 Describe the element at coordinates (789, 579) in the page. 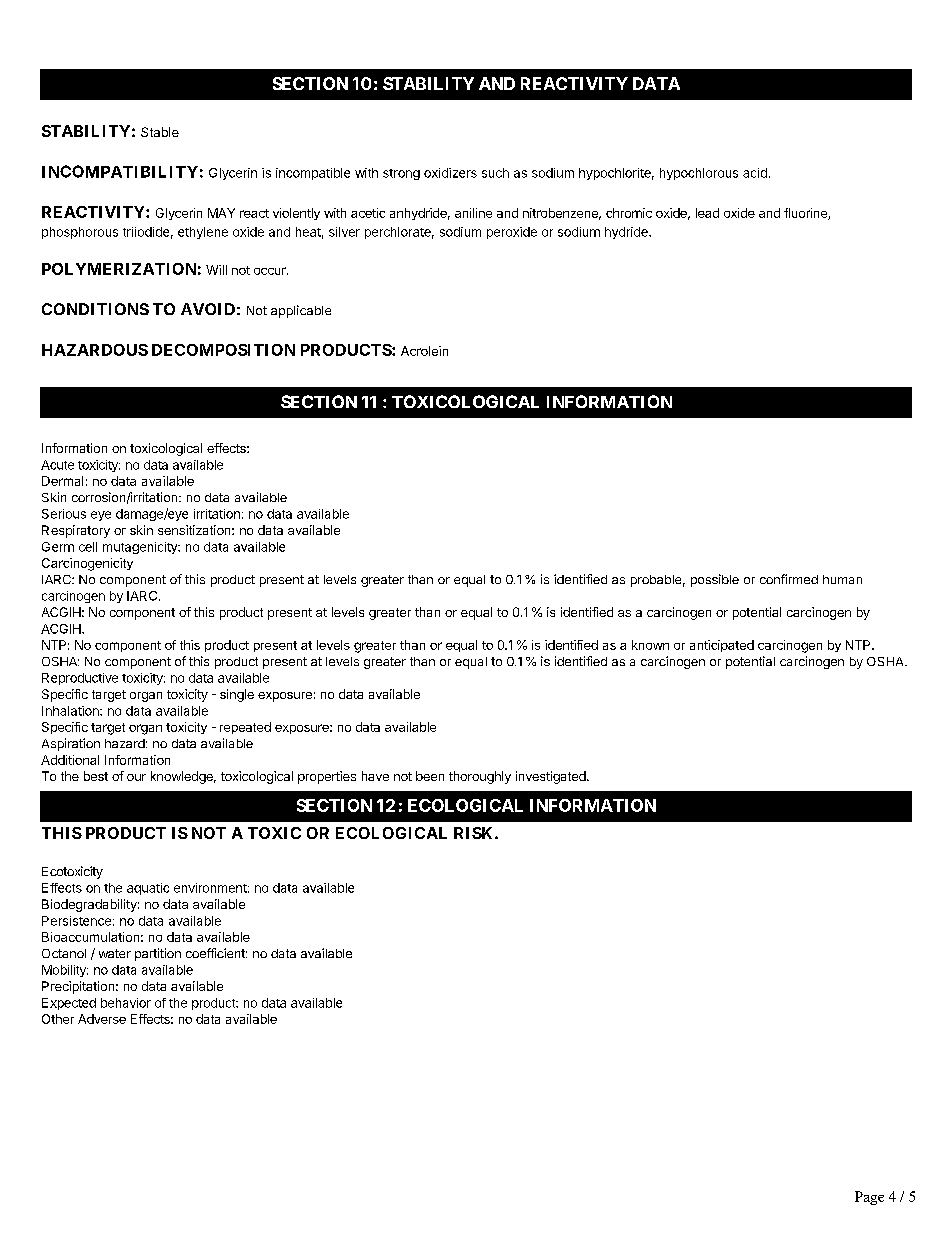

I see `confirmed` at that location.
